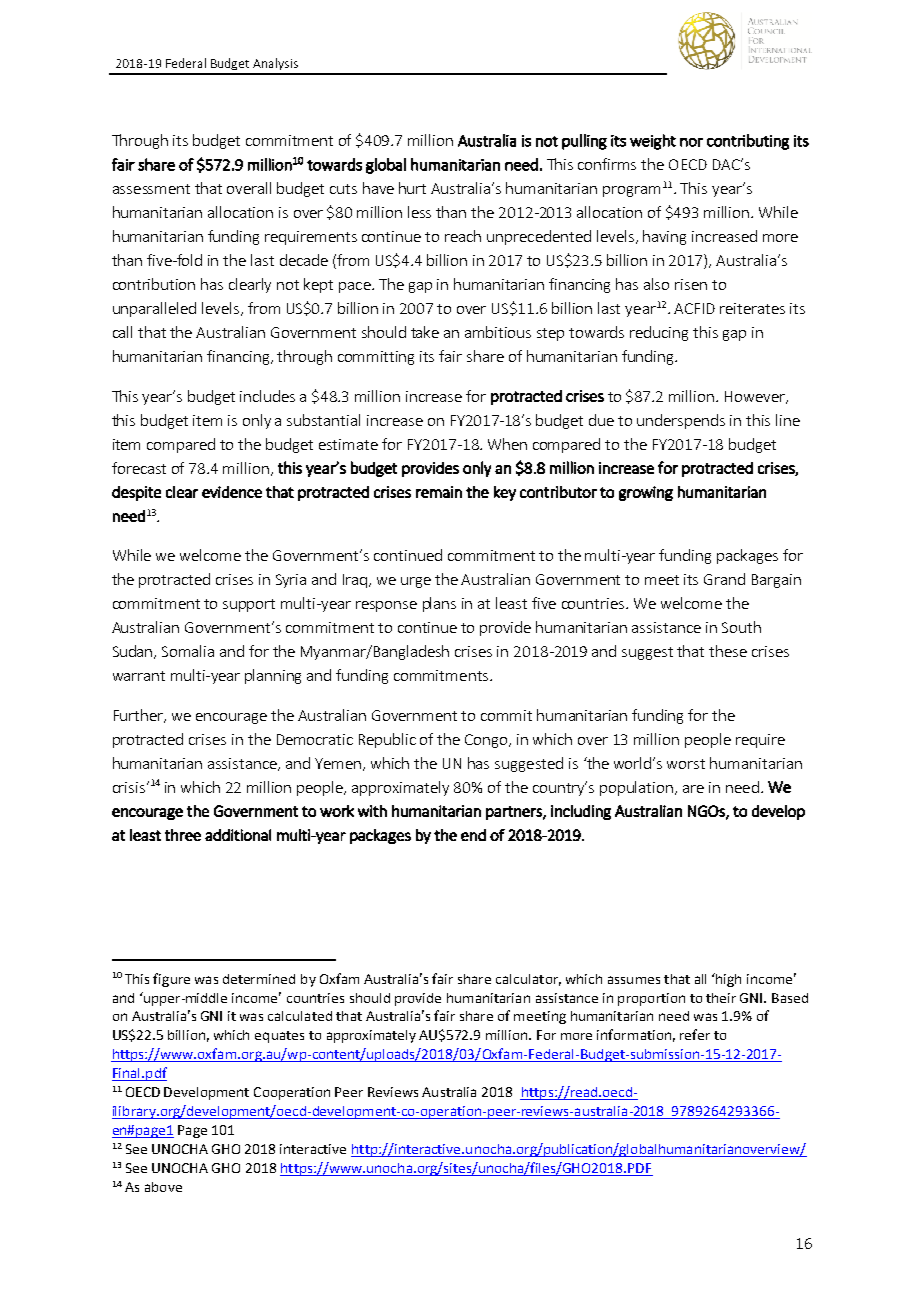 The height and width of the screenshot is (1308, 924). I want to click on hurt, so click(412, 188).
